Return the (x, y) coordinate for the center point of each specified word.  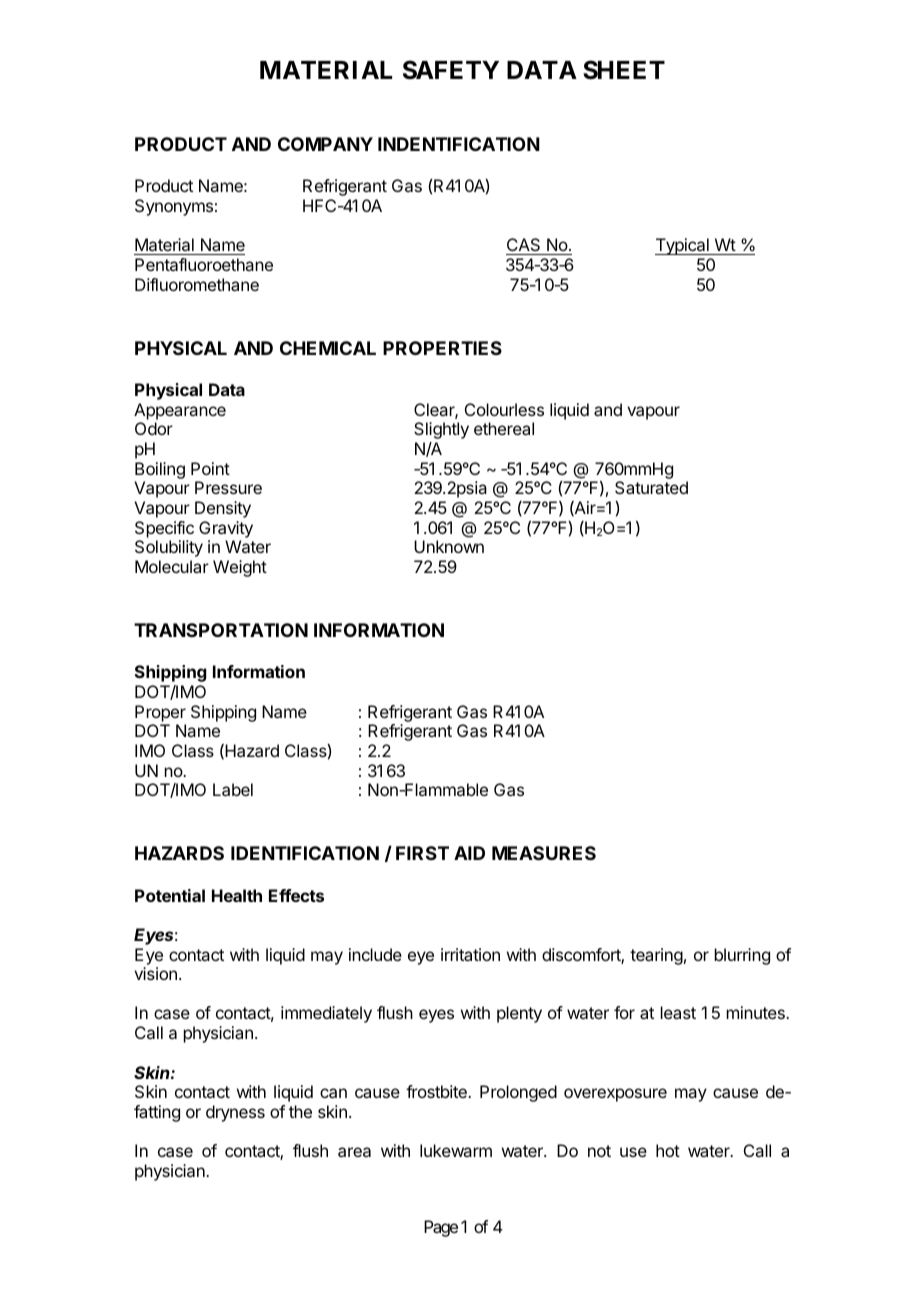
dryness (235, 1113)
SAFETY (451, 70)
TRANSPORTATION (221, 630)
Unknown (449, 546)
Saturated (651, 487)
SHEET (624, 70)
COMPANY (325, 144)
